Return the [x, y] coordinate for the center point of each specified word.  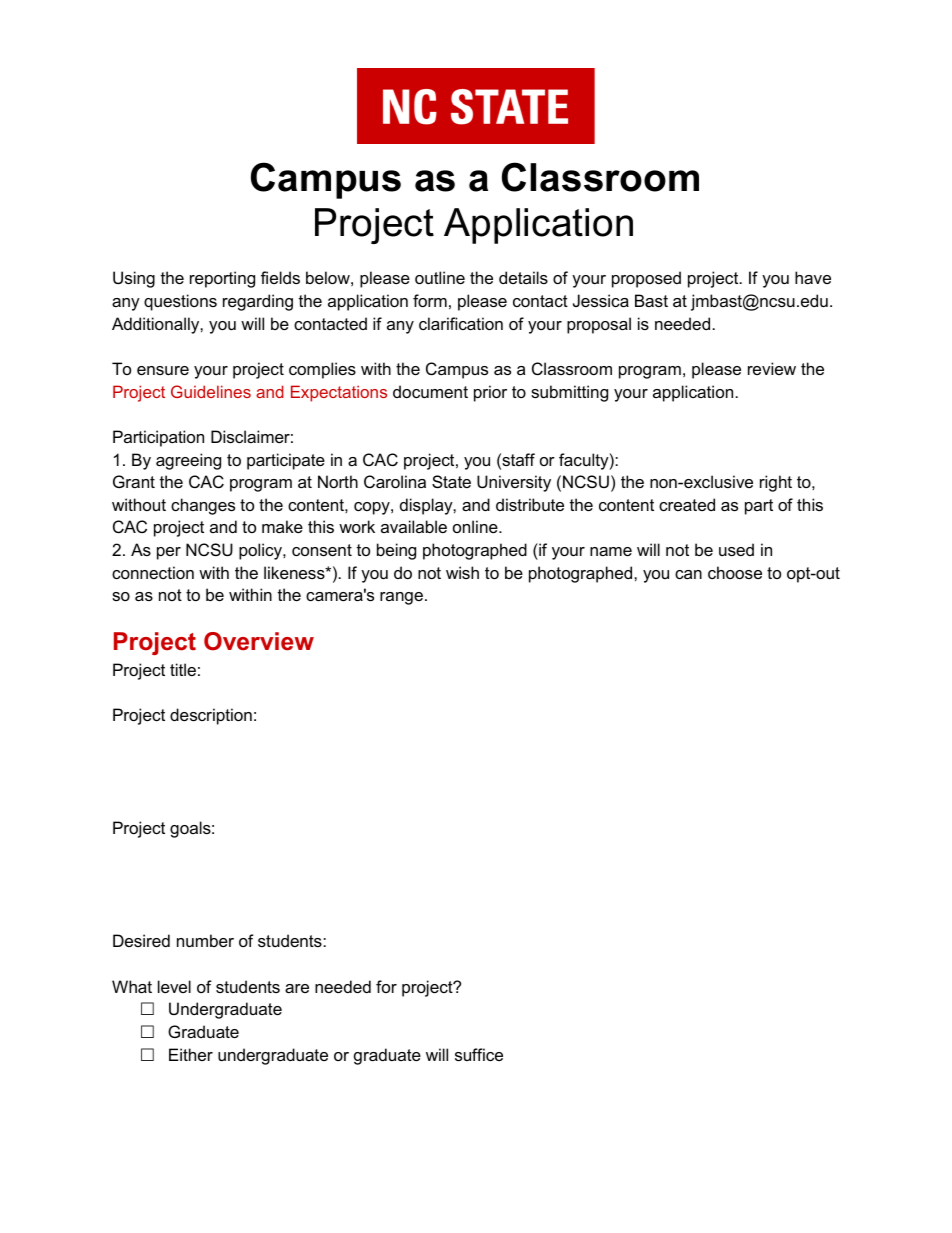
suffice [479, 1054]
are [297, 988]
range [401, 598]
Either [191, 1054]
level [174, 986]
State [451, 481]
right [776, 483]
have [813, 277]
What [132, 986]
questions [180, 302]
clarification [461, 323]
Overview [259, 641]
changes [203, 506]
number [205, 940]
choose [735, 572]
